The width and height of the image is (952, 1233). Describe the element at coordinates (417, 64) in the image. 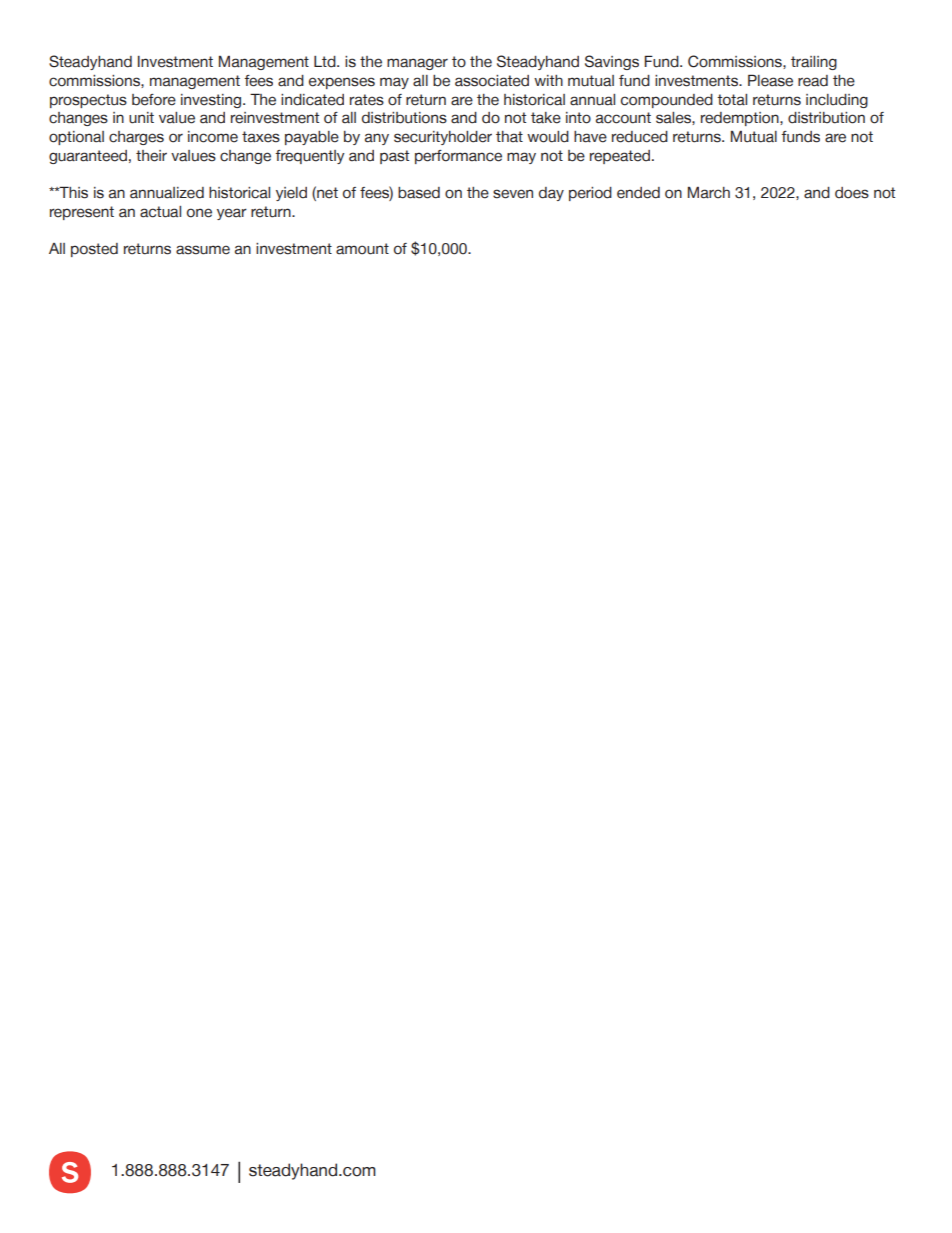

I see `manager` at that location.
